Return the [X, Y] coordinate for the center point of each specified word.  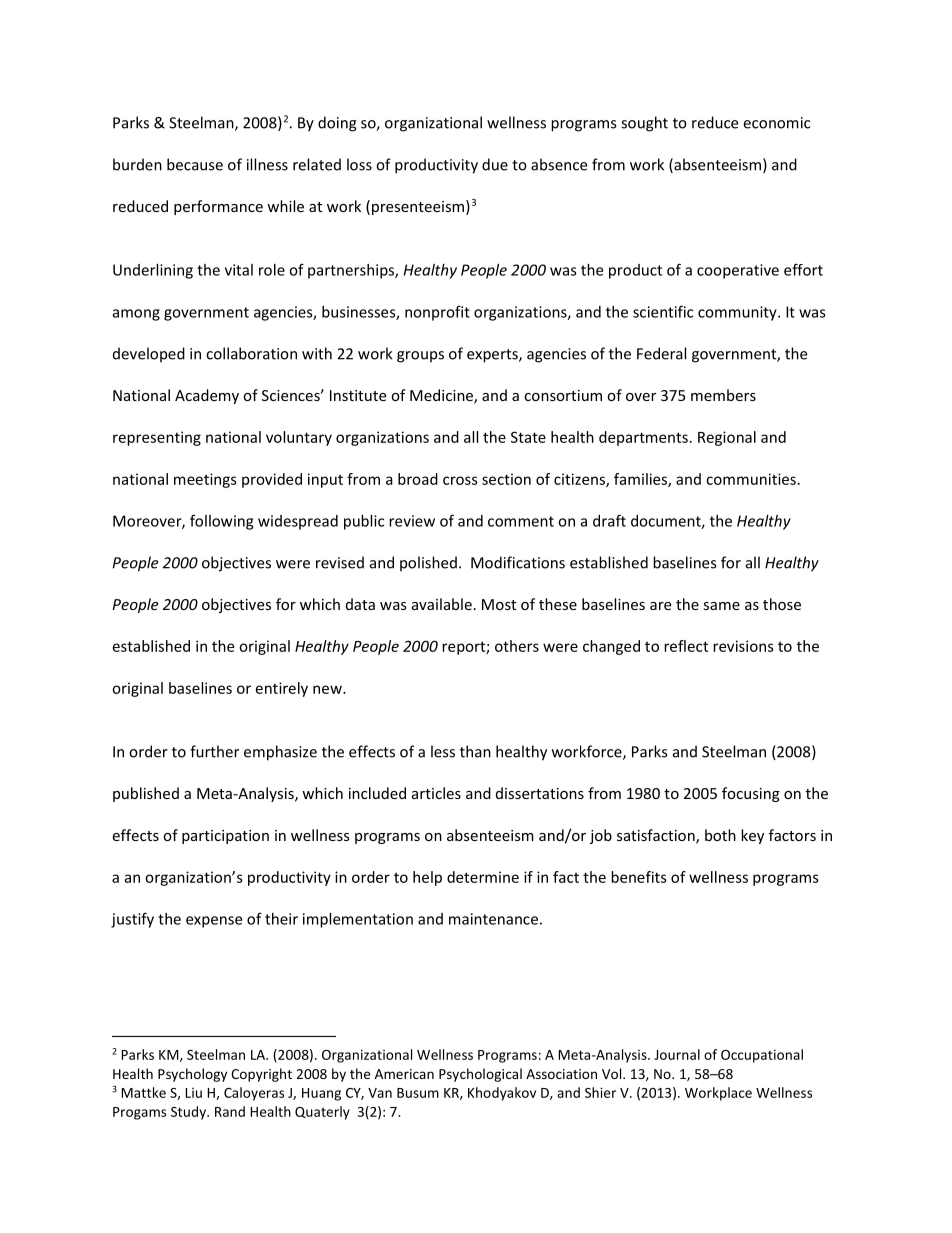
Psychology [192, 1075]
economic [776, 123]
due [495, 164]
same [721, 606]
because [195, 164]
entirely [282, 689]
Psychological [480, 1075]
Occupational [762, 1056]
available [442, 604]
